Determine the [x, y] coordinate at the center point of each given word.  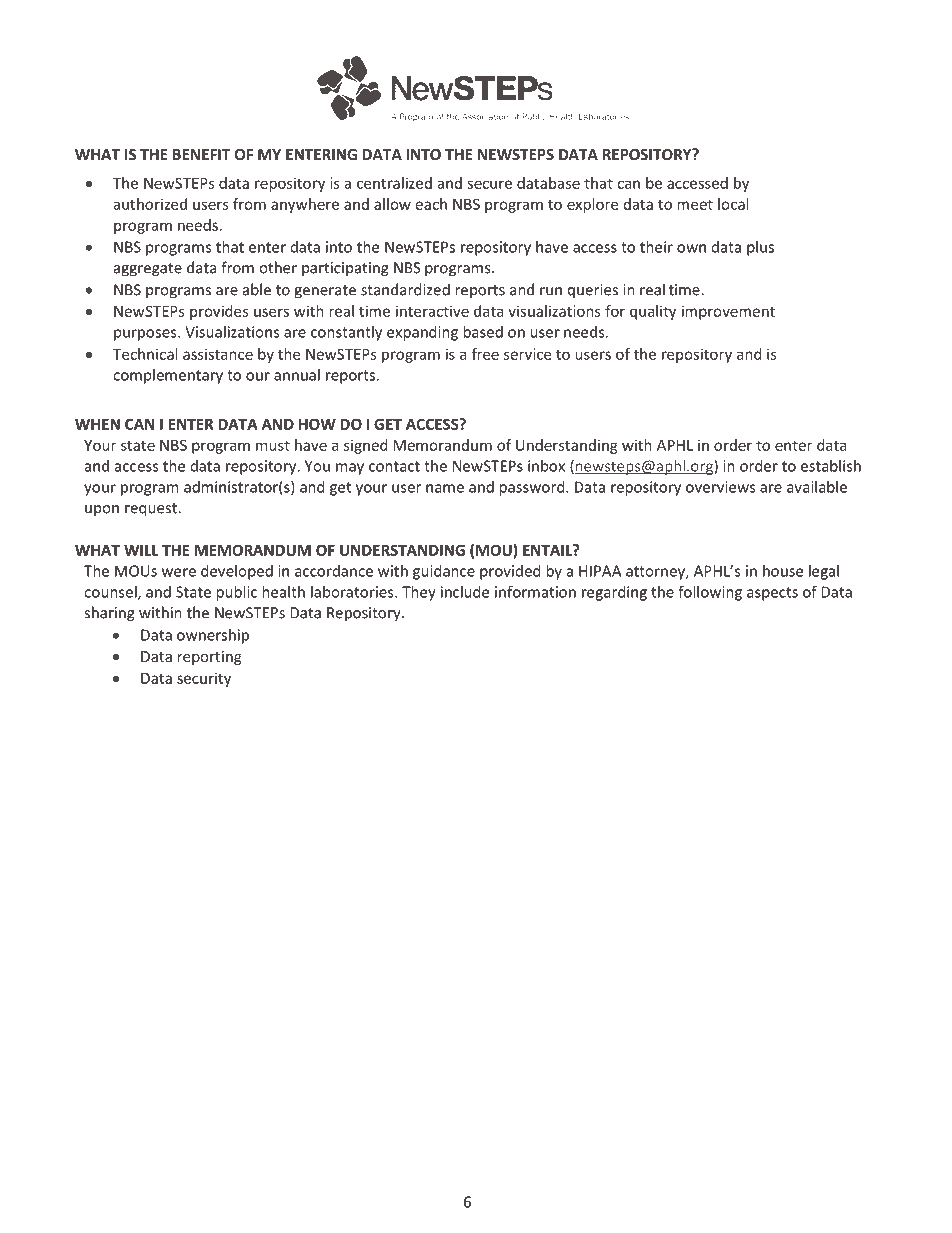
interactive [432, 311]
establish [831, 466]
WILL [141, 550]
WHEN [97, 424]
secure [489, 184]
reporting [209, 658]
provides [219, 312]
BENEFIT [201, 154]
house [783, 571]
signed [366, 446]
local [733, 204]
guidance [444, 572]
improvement [728, 312]
